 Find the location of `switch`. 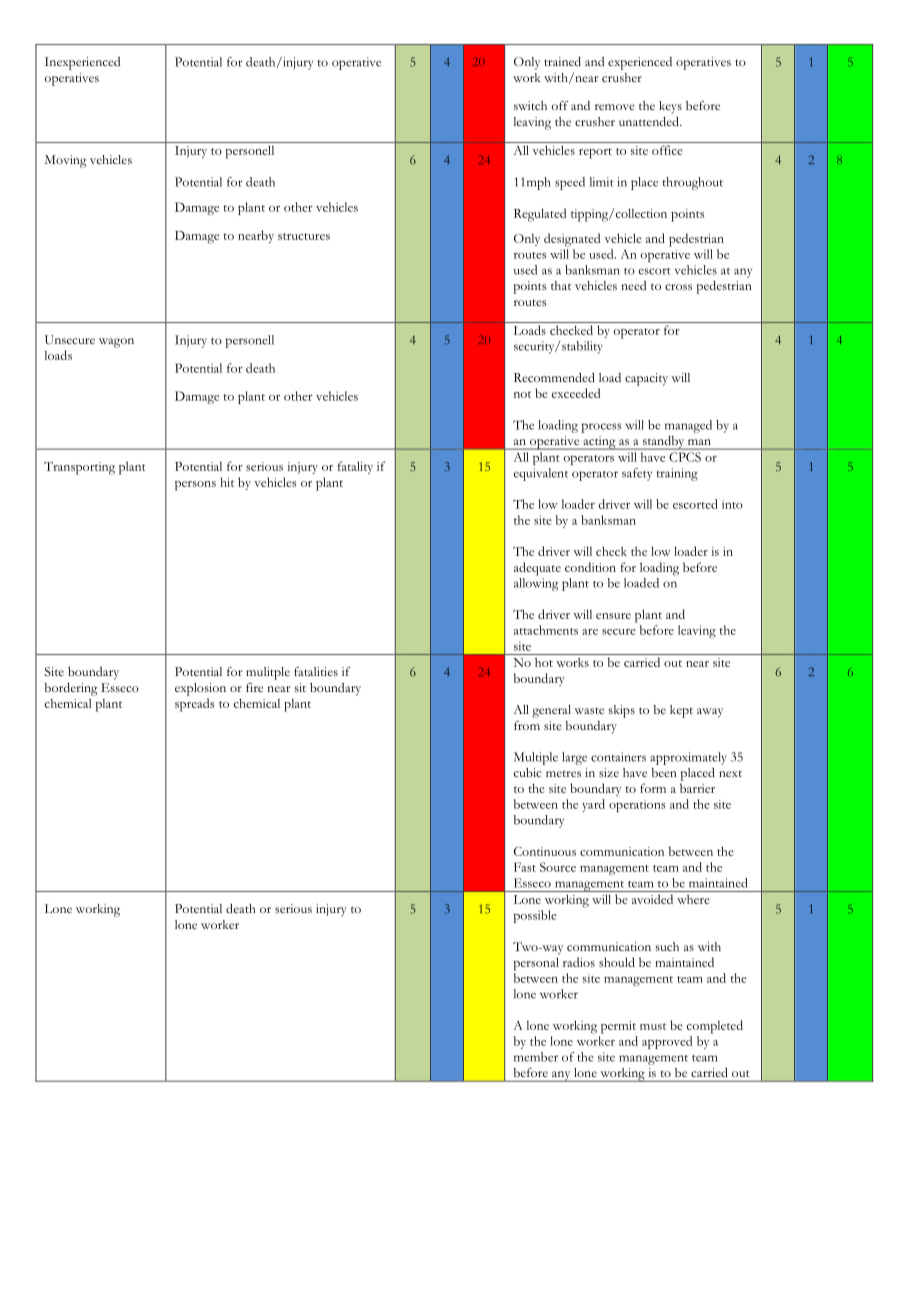

switch is located at coordinates (530, 105).
